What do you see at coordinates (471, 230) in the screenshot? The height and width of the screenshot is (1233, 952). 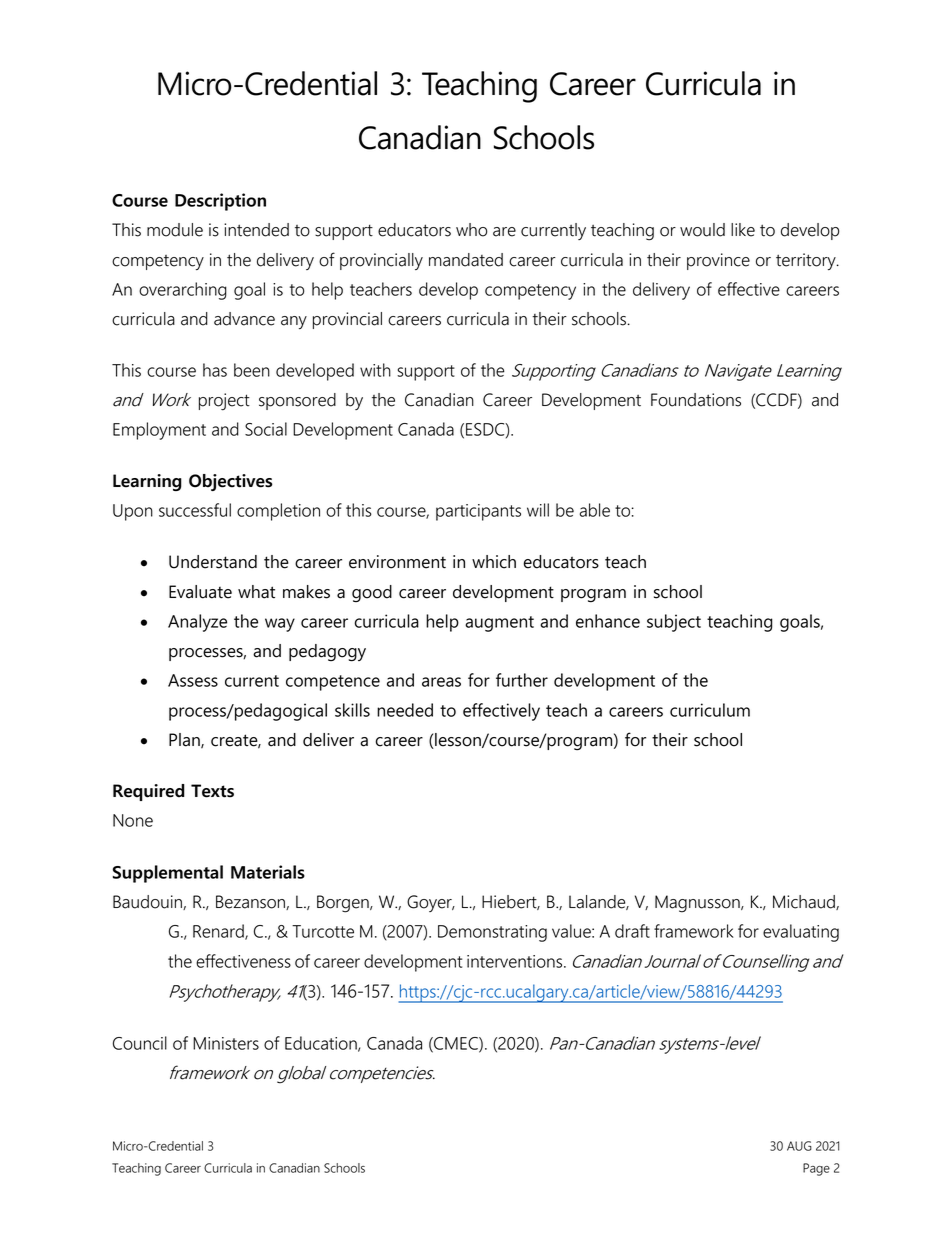 I see `who` at bounding box center [471, 230].
